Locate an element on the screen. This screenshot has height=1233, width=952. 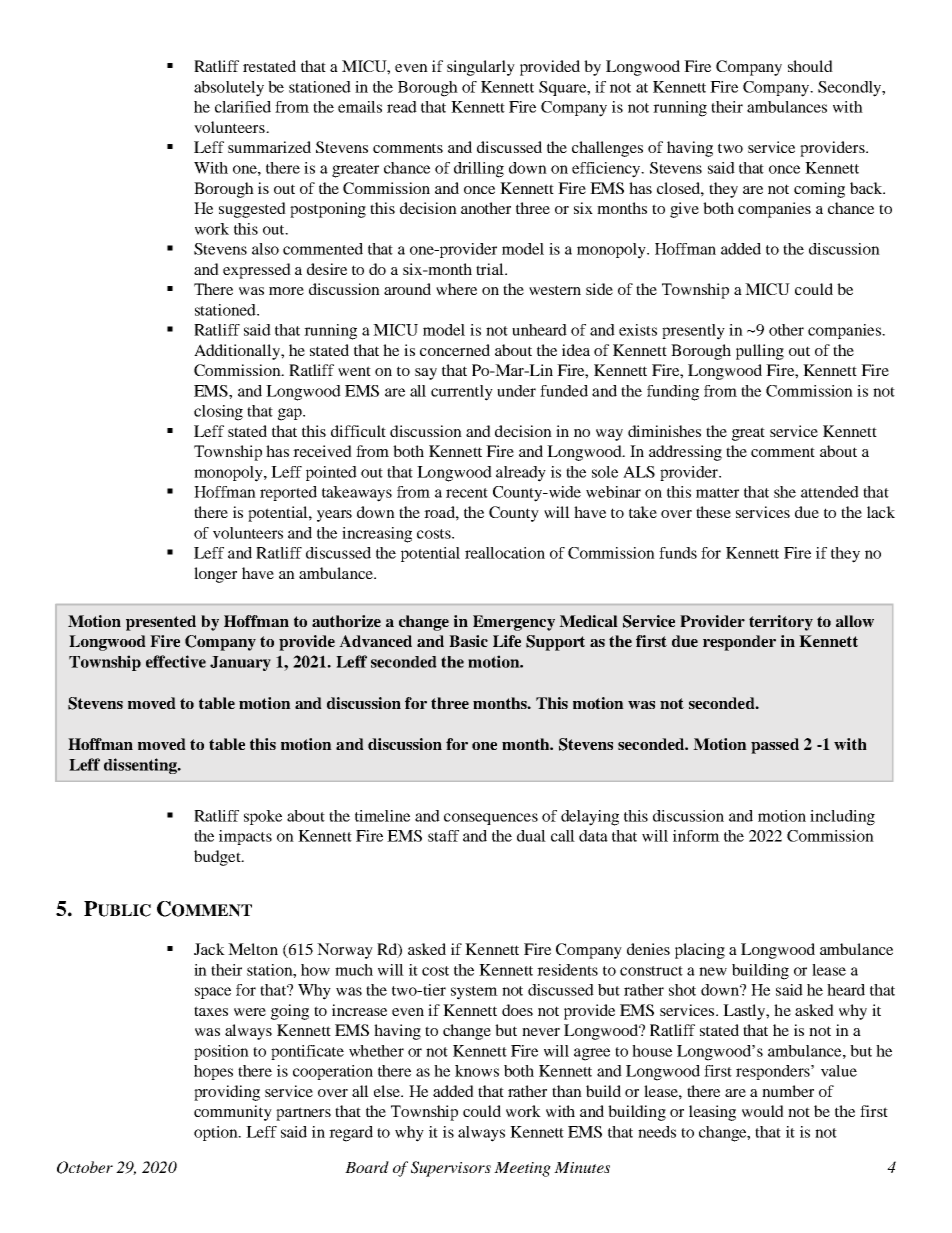
presented is located at coordinates (161, 623).
